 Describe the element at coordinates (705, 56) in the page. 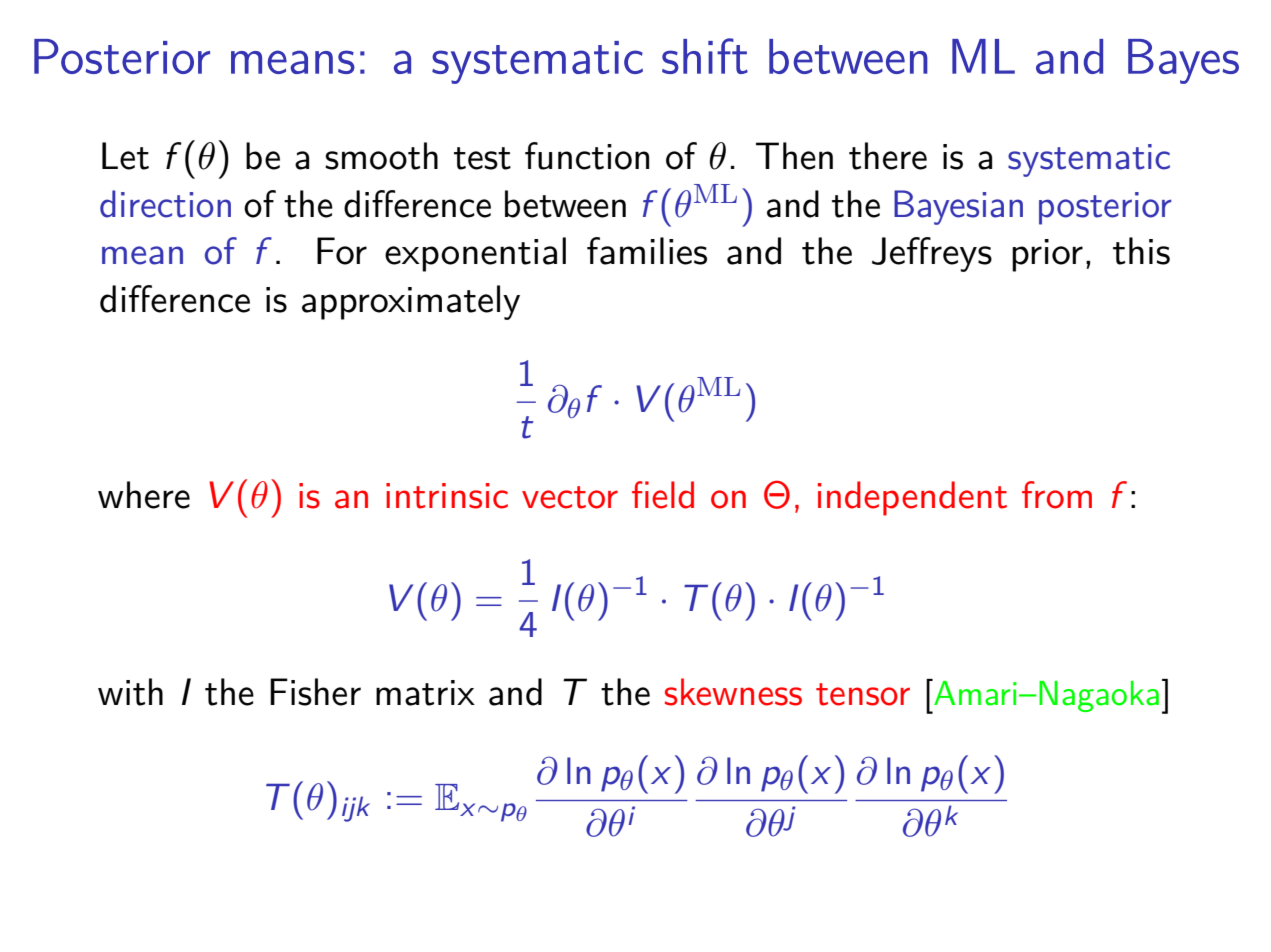

I see `shift` at that location.
